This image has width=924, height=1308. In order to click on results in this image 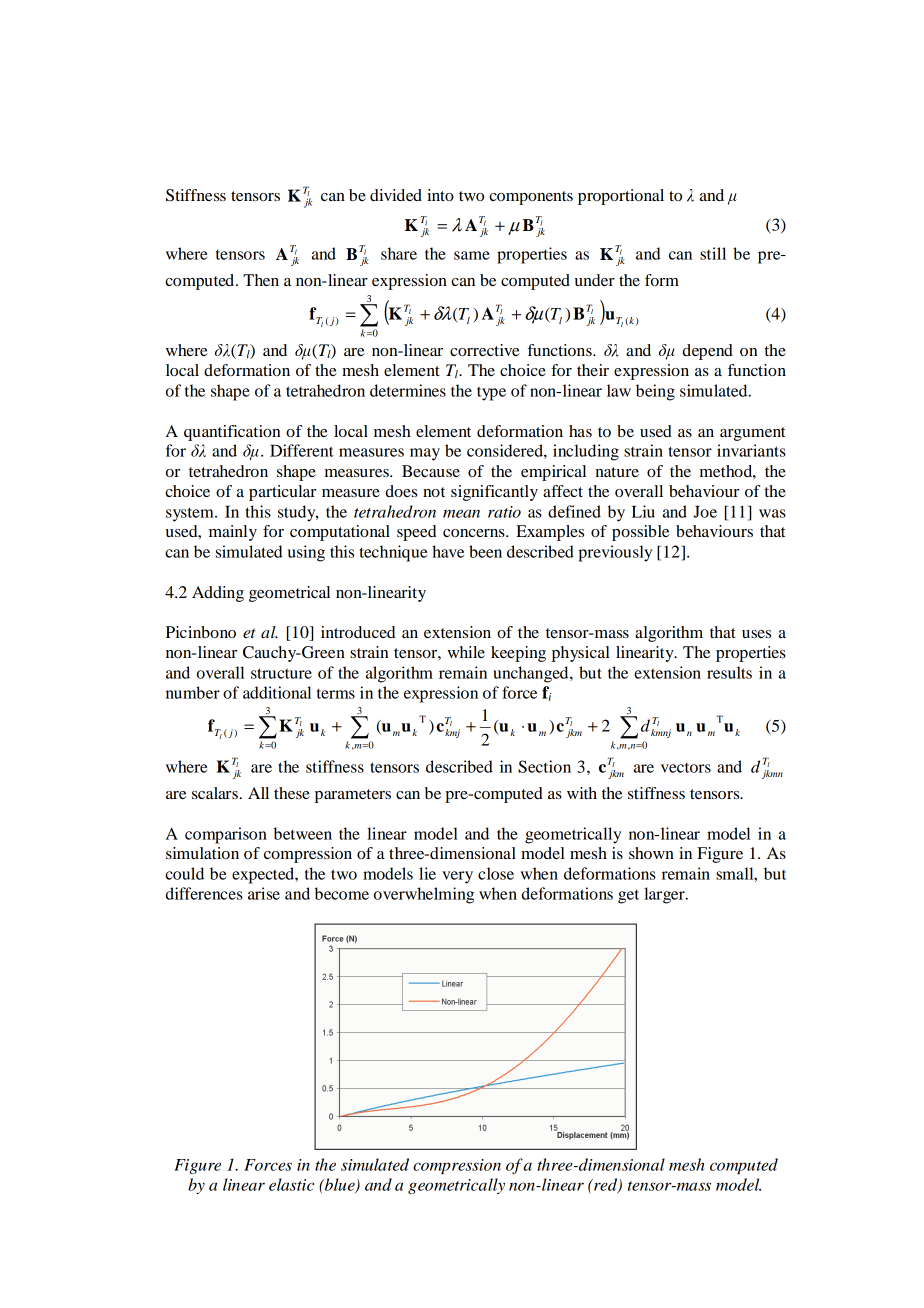, I will do `click(729, 672)`.
